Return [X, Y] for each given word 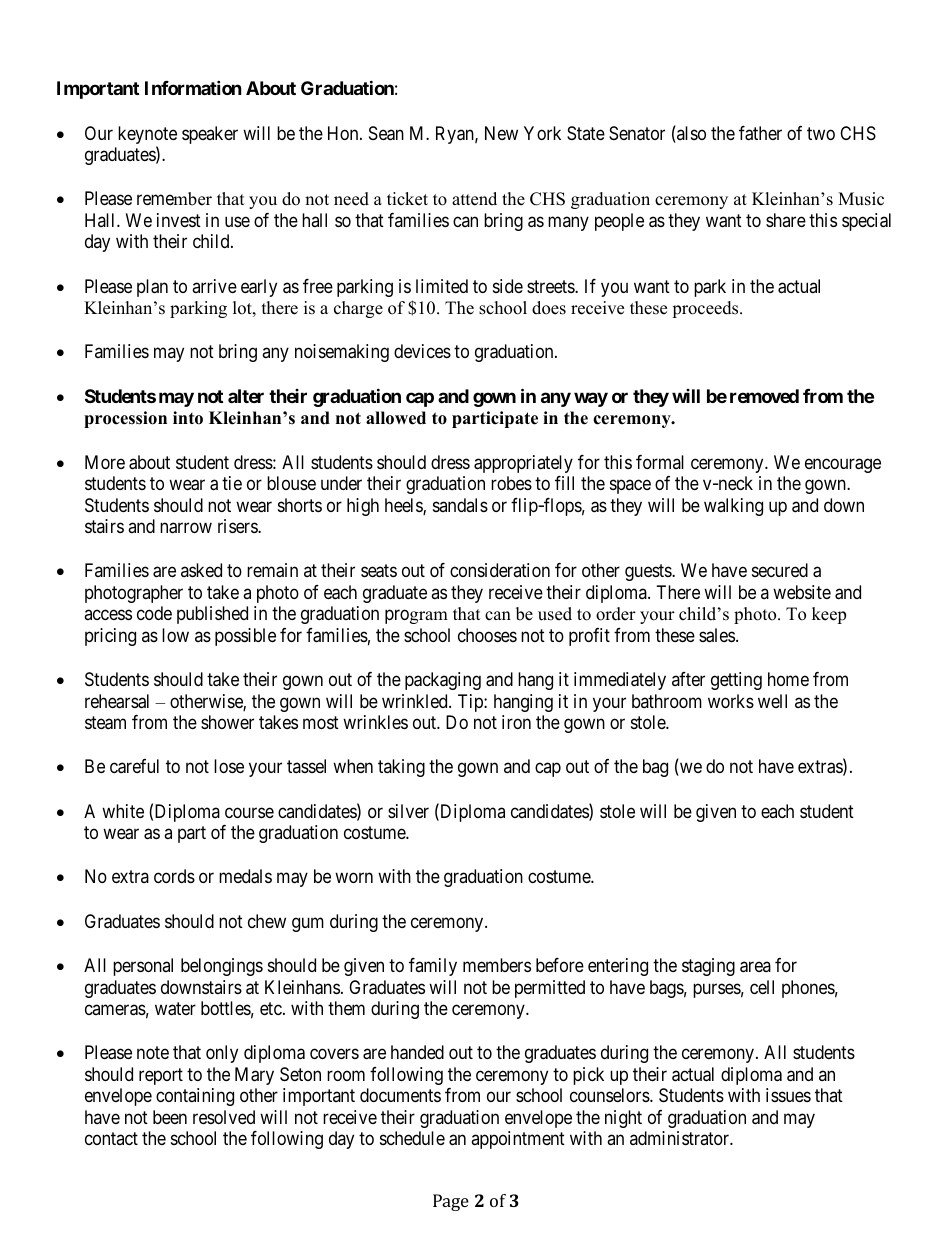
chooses [487, 635]
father [760, 133]
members [497, 965]
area [755, 967]
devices [422, 351]
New [501, 133]
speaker [210, 135]
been [170, 1117]
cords [174, 876]
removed [764, 396]
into [188, 418]
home [788, 679]
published [212, 615]
